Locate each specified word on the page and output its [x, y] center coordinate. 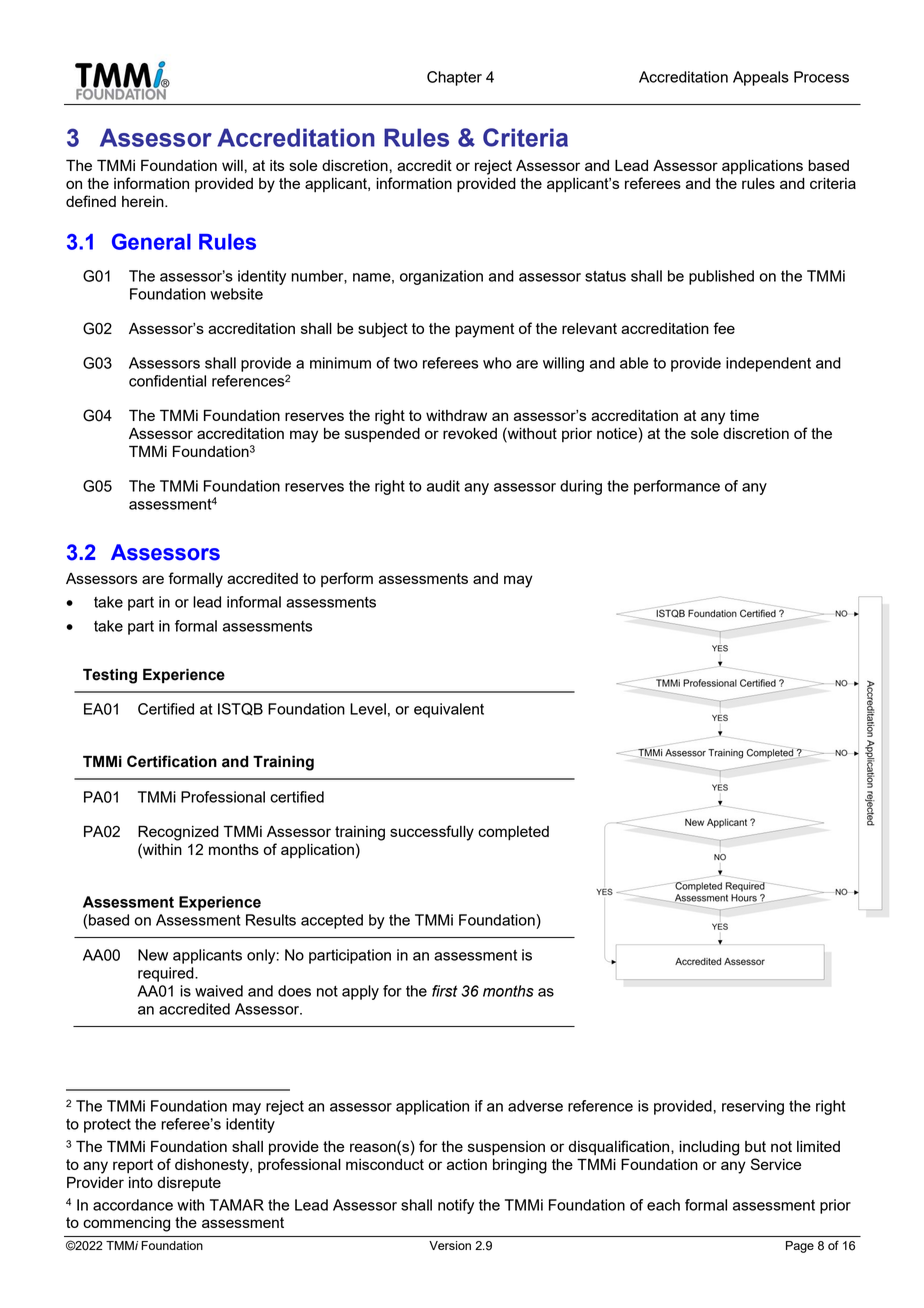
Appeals [761, 78]
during [581, 487]
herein [144, 201]
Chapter [454, 78]
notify [456, 1206]
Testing [110, 676]
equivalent [449, 710]
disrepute [189, 1184]
